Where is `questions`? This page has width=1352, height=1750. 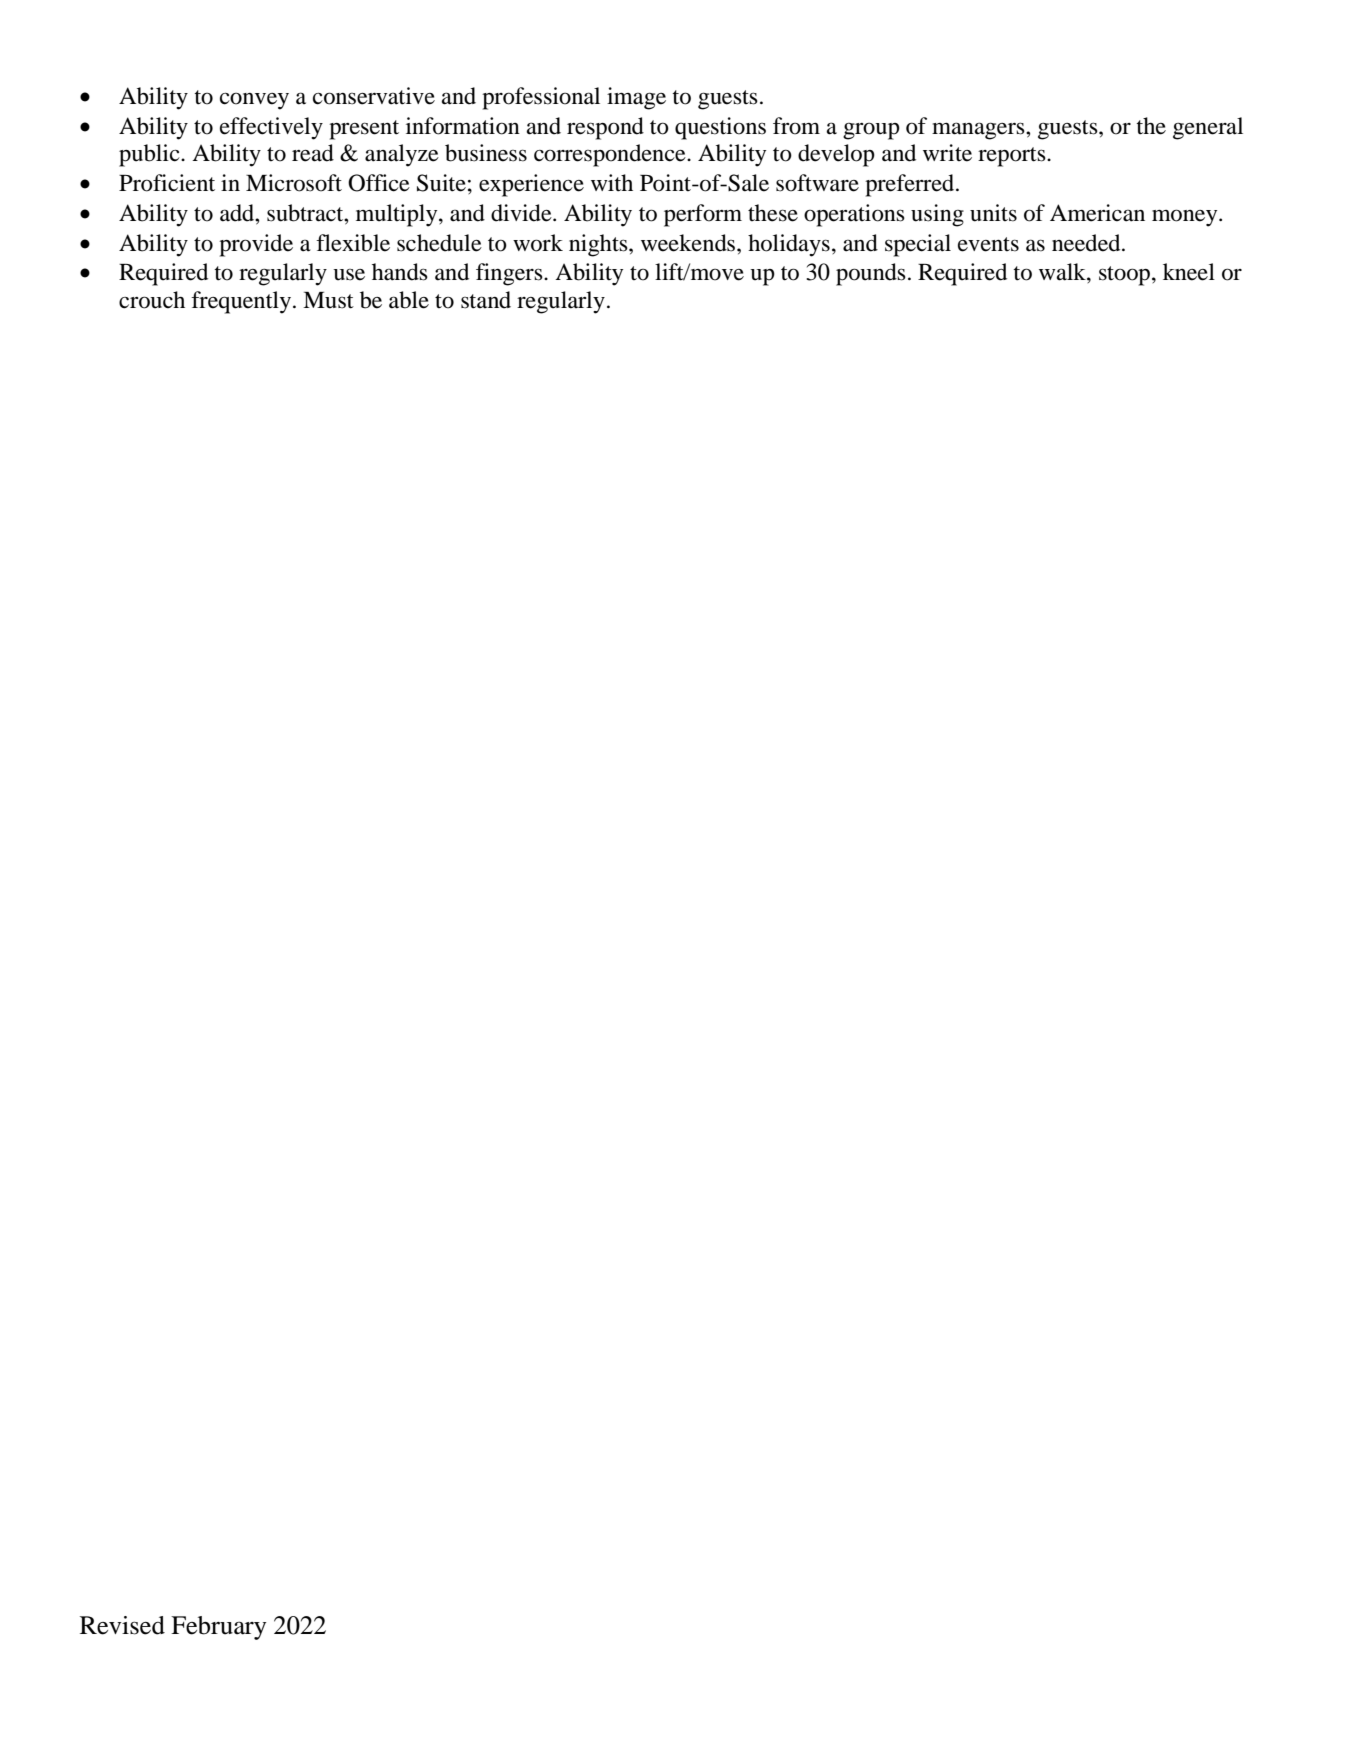 questions is located at coordinates (720, 128).
